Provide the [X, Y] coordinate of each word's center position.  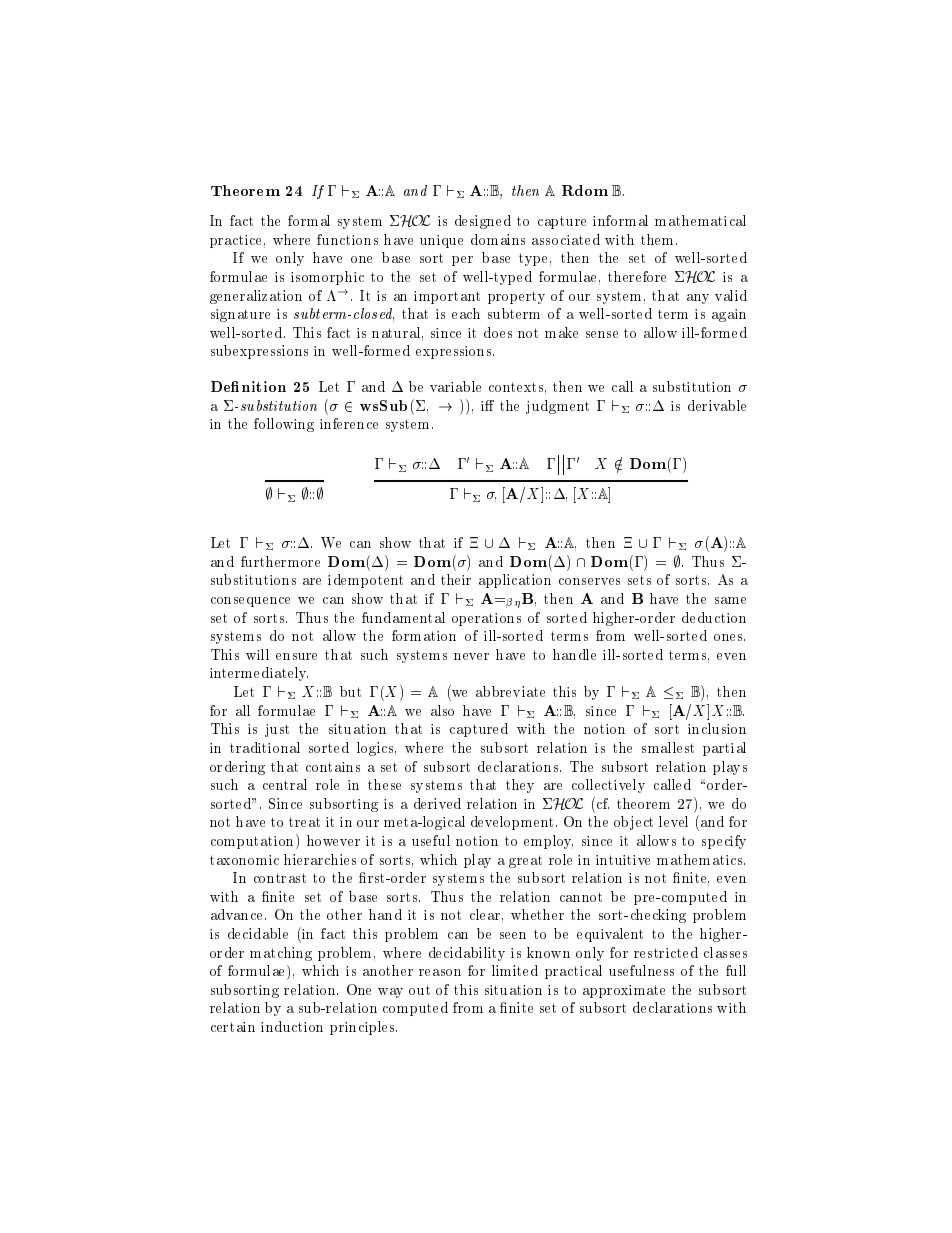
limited [515, 970]
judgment [557, 407]
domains [498, 239]
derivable [717, 405]
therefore [637, 276]
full [736, 970]
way [390, 993]
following [284, 425]
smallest [668, 747]
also [442, 710]
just [277, 730]
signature [240, 315]
